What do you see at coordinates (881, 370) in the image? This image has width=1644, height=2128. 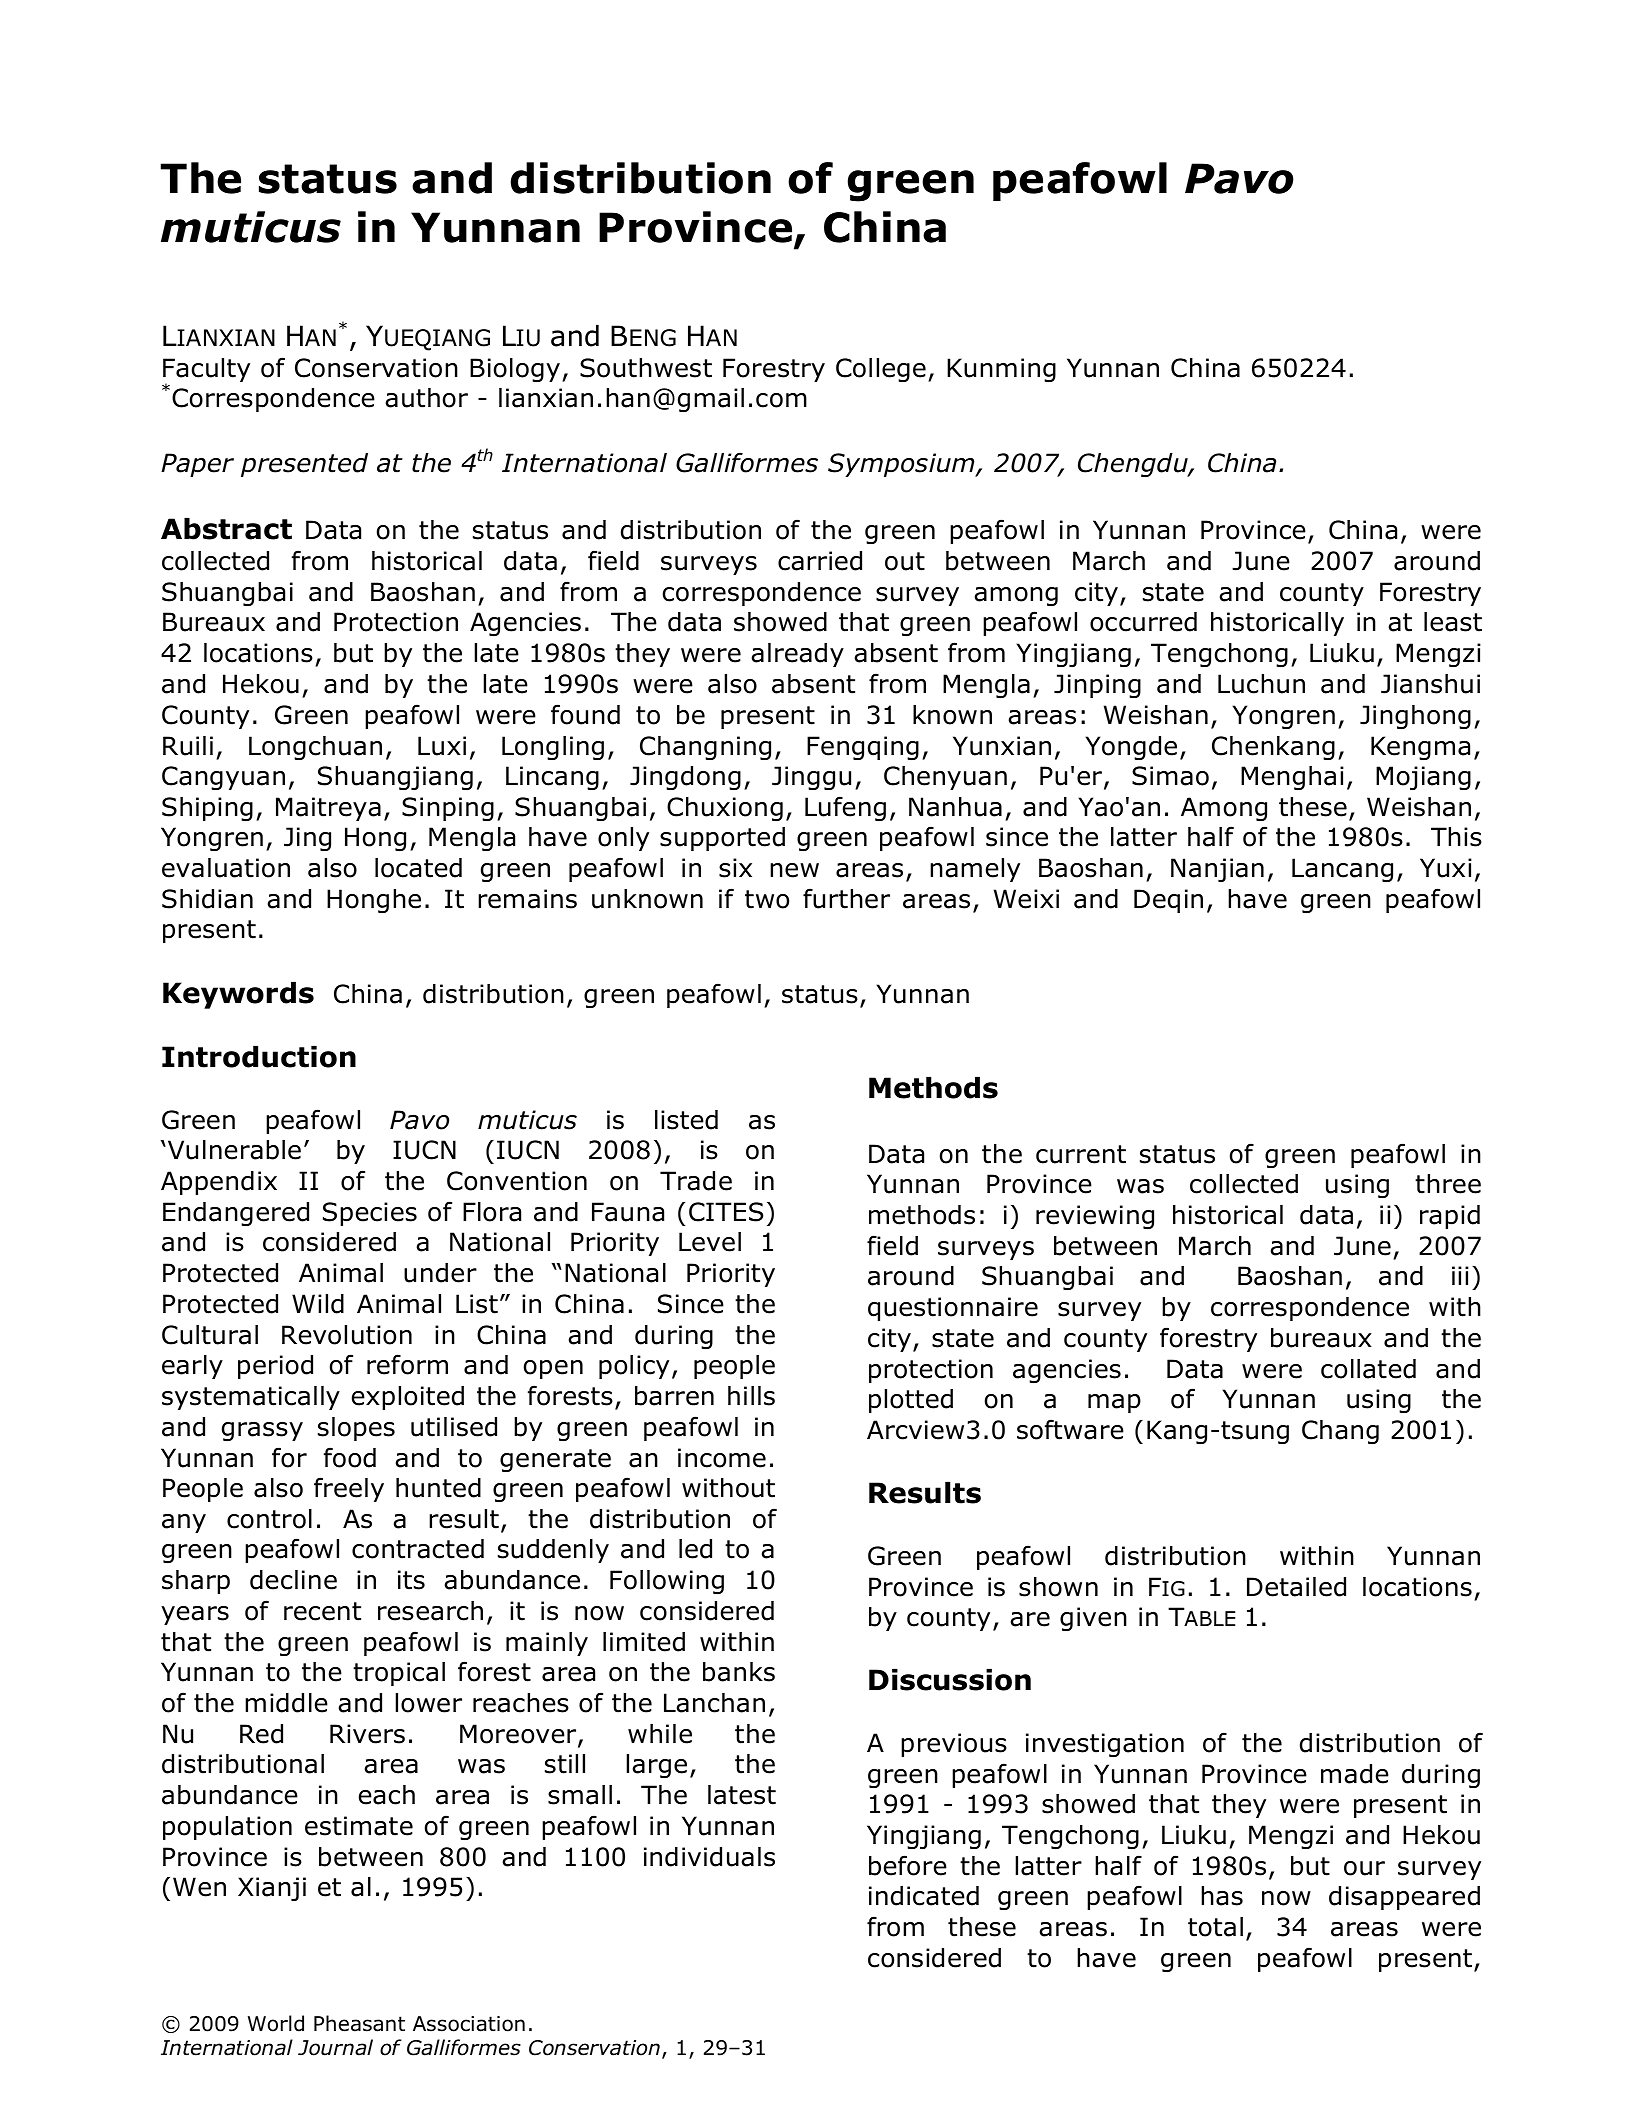 I see `College` at bounding box center [881, 370].
